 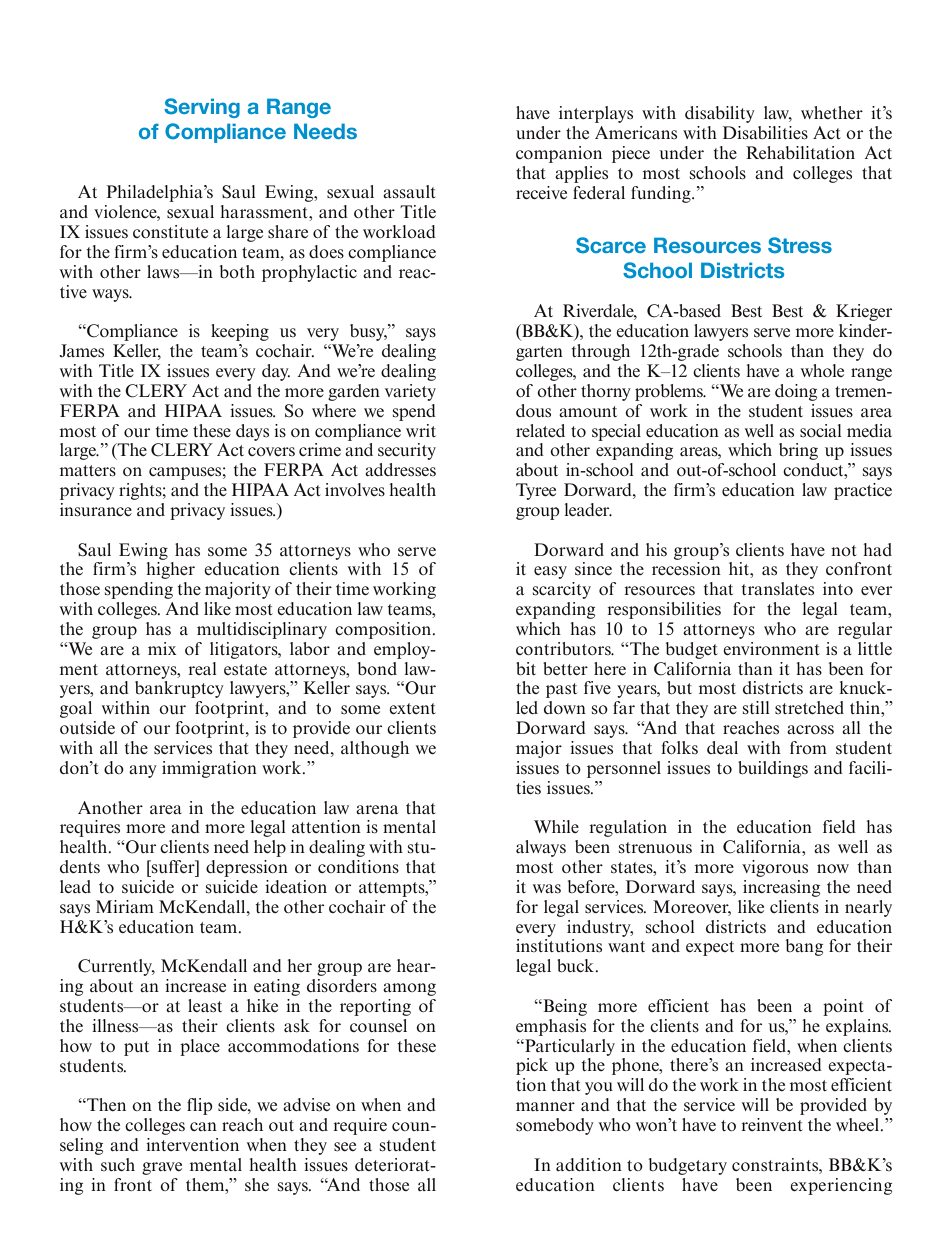 I want to click on grave, so click(x=162, y=1168).
